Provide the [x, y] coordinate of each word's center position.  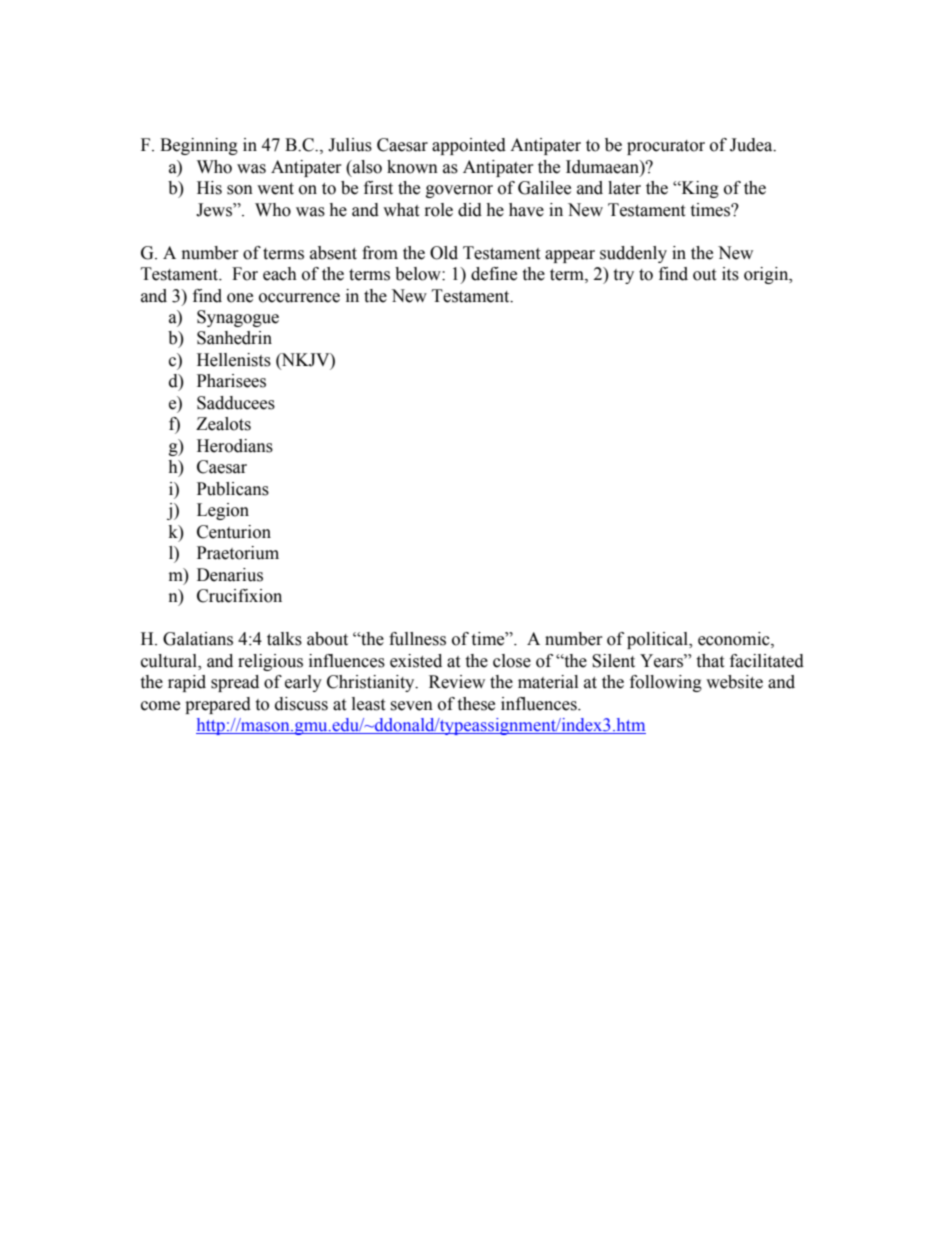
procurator [666, 147]
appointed [469, 146]
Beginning [199, 146]
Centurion [234, 532]
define [494, 274]
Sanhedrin [234, 338]
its [730, 274]
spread [235, 683]
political [658, 640]
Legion [223, 511]
